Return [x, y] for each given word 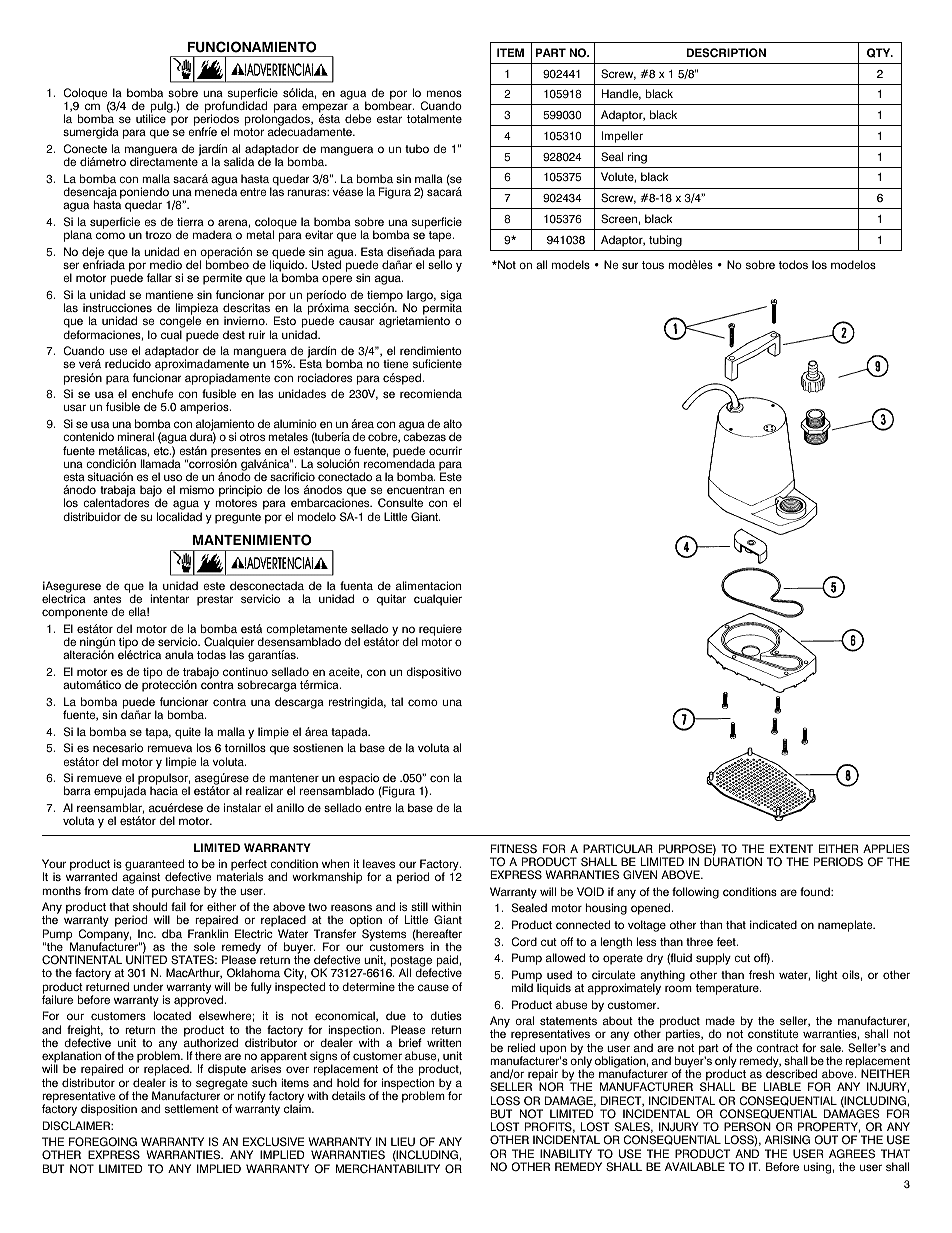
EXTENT [791, 848]
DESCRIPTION [726, 53]
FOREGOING [103, 1142]
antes [107, 599]
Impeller [622, 137]
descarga [299, 703]
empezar [325, 109]
